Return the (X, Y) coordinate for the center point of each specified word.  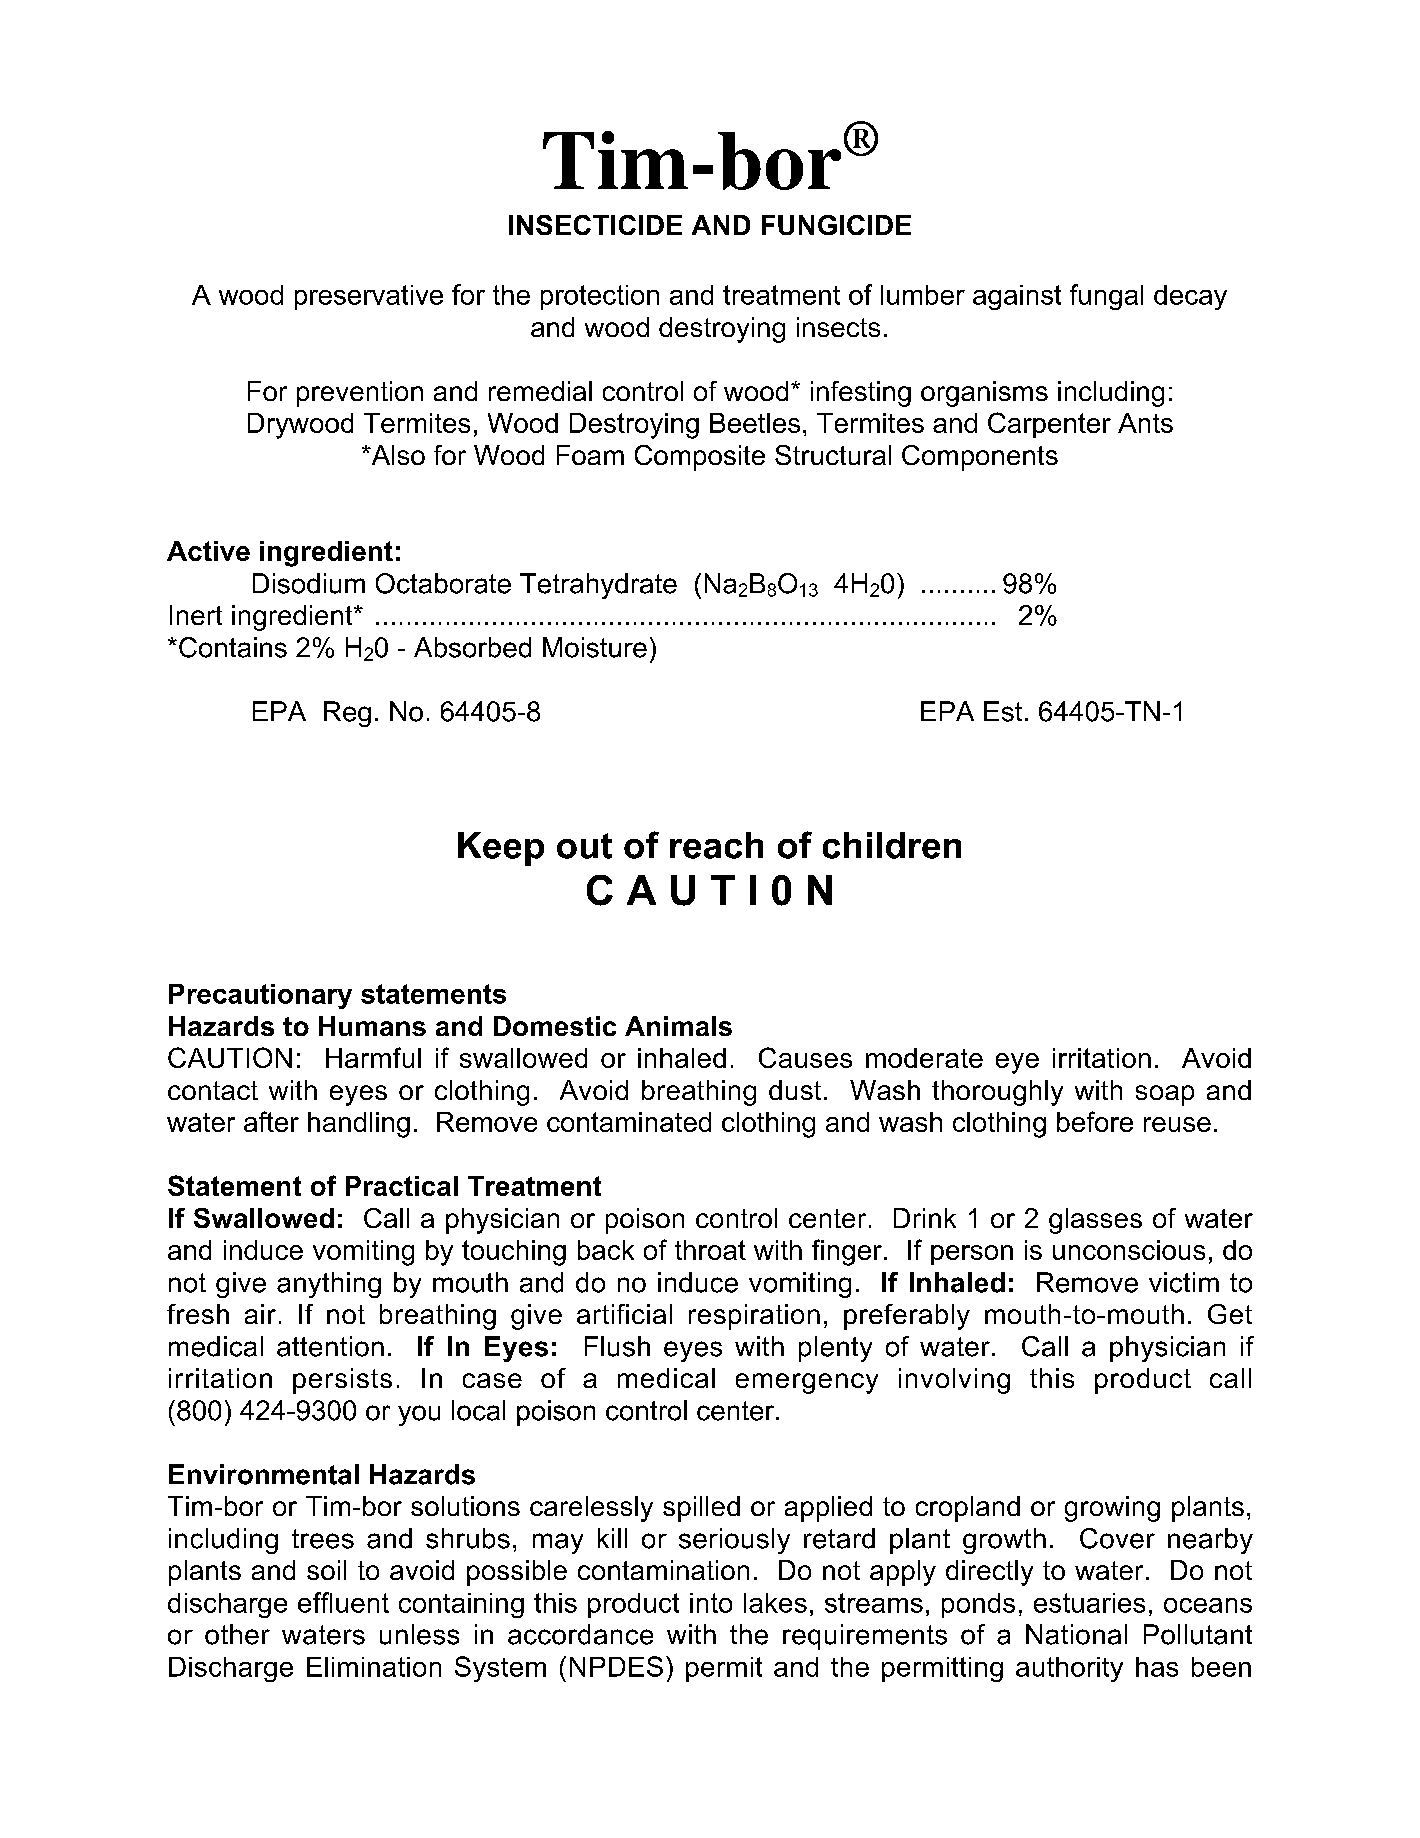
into (711, 1603)
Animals (678, 1026)
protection (600, 297)
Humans (372, 1026)
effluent (343, 1602)
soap (1165, 1095)
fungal (1106, 297)
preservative (369, 297)
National (1076, 1634)
